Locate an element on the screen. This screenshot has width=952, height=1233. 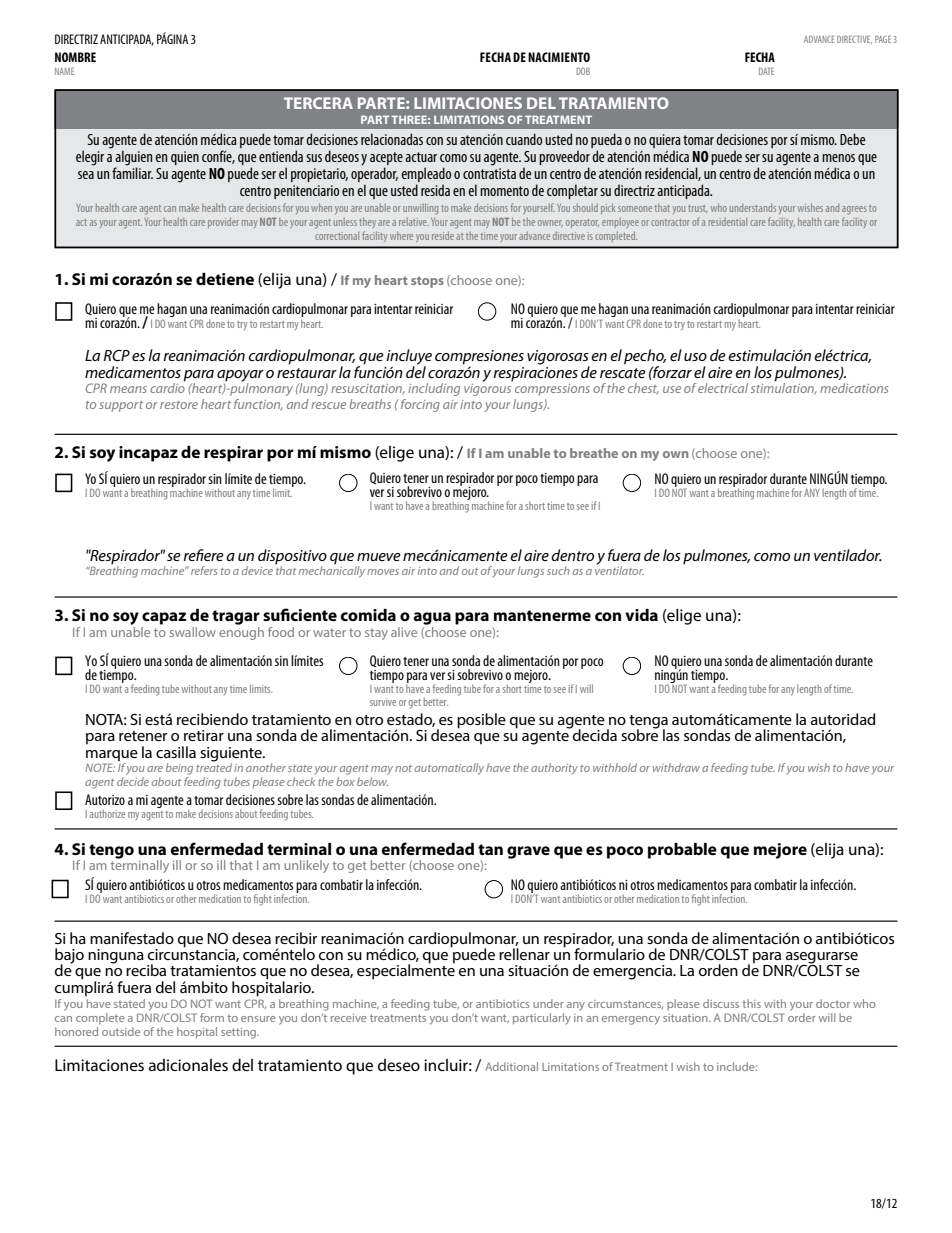
such is located at coordinates (558, 570).
